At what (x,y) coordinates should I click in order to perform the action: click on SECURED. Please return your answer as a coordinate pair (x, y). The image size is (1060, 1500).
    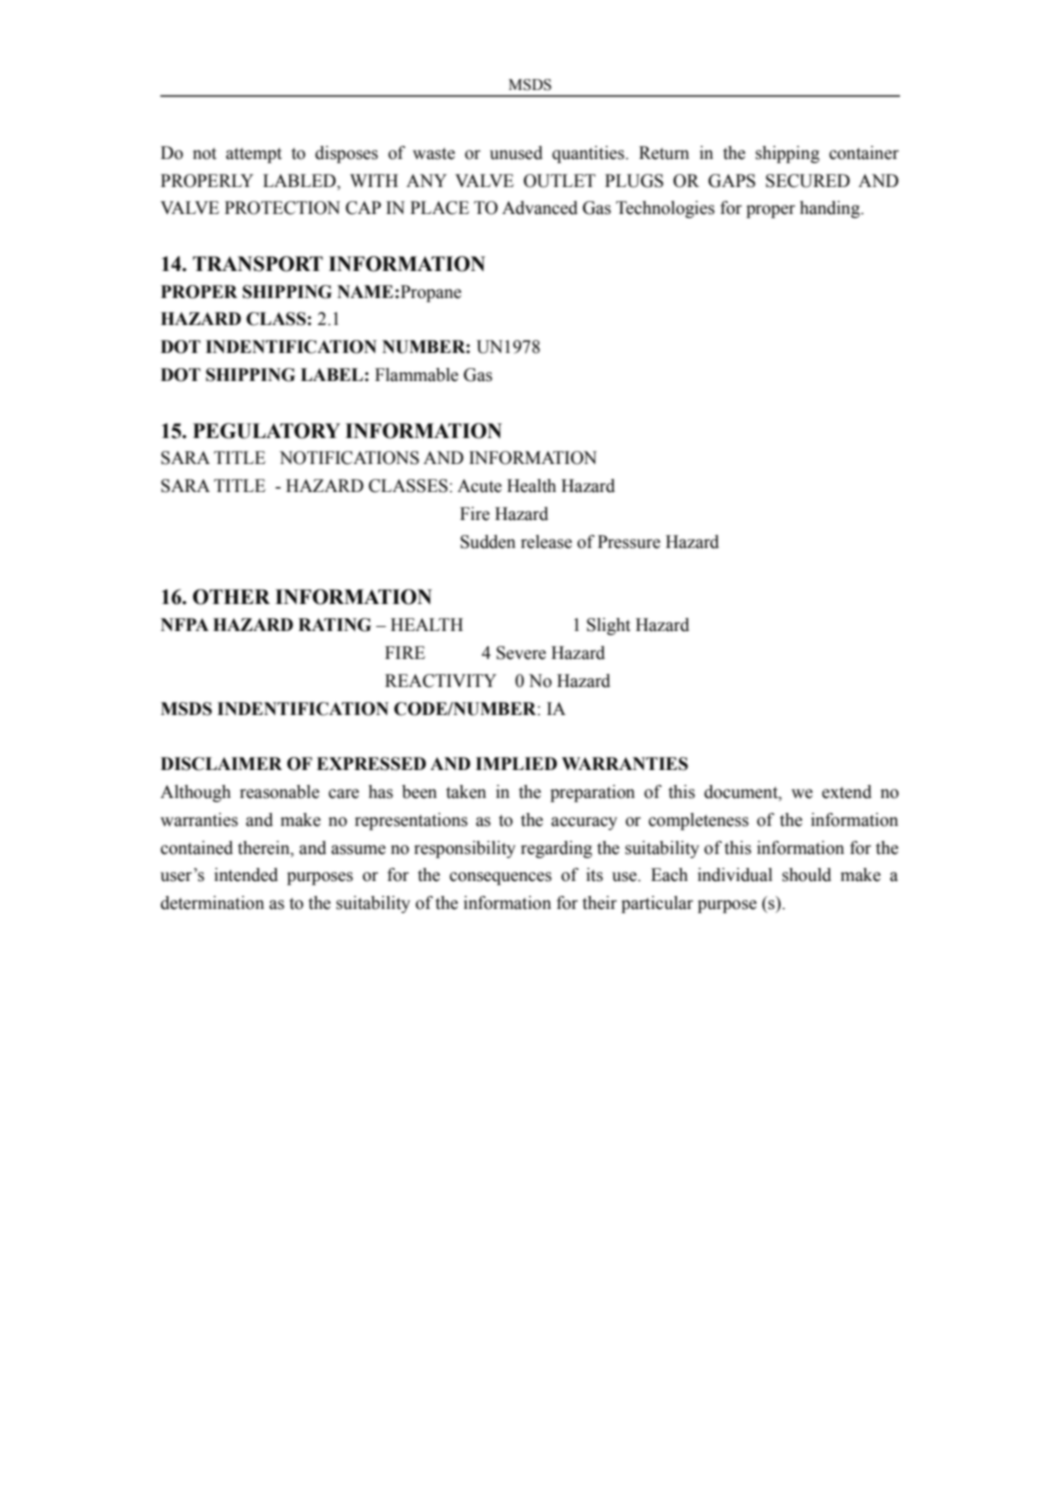
    Looking at the image, I should click on (808, 181).
